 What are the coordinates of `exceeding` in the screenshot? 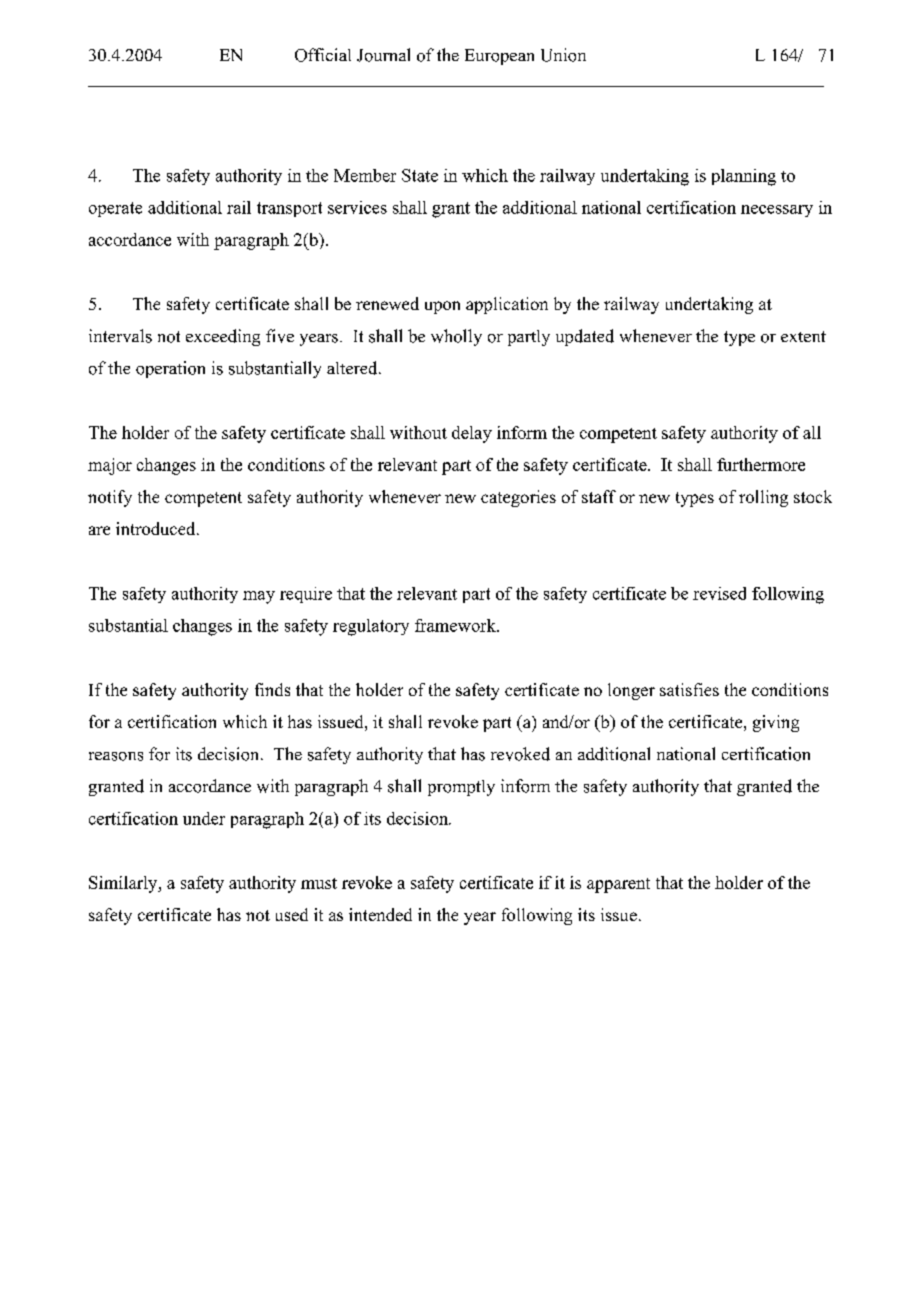 It's located at (223, 337).
